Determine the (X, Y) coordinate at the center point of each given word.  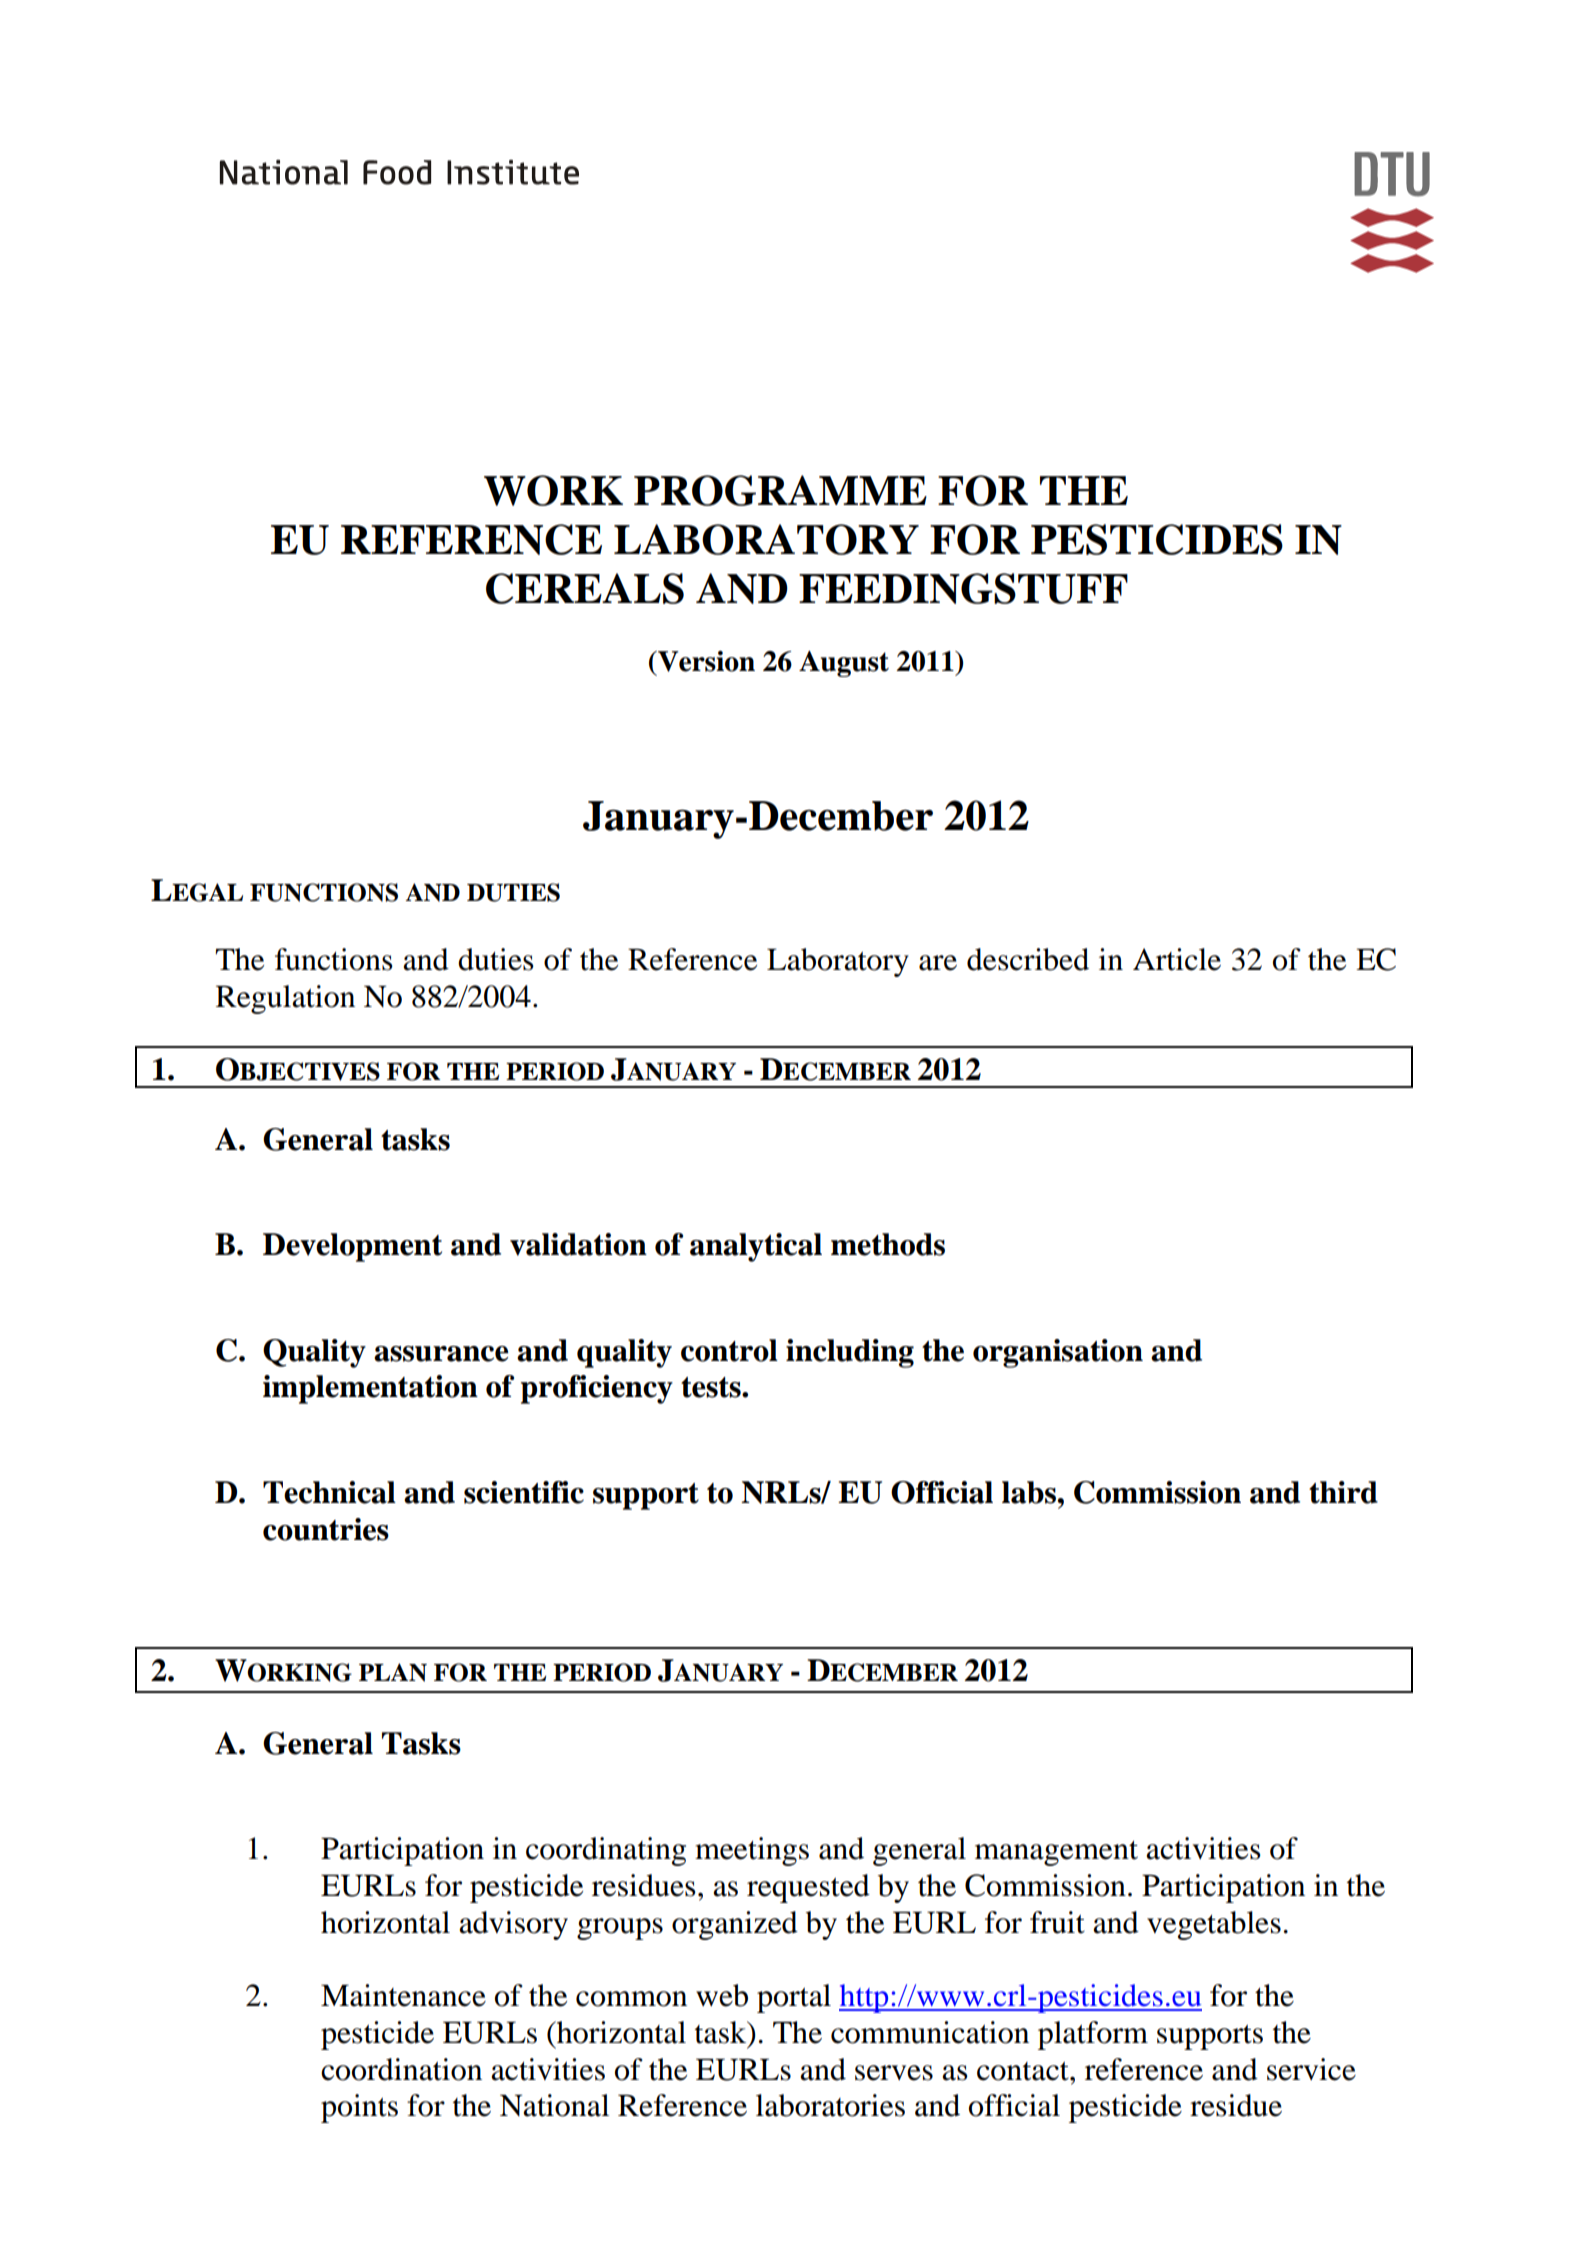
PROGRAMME (780, 490)
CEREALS (585, 588)
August (844, 664)
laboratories (830, 2105)
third (1343, 1492)
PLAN (393, 1672)
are (938, 963)
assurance (441, 1354)
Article (1177, 959)
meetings (752, 1851)
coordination (401, 2069)
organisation (1058, 1353)
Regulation (285, 999)
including (850, 1353)
